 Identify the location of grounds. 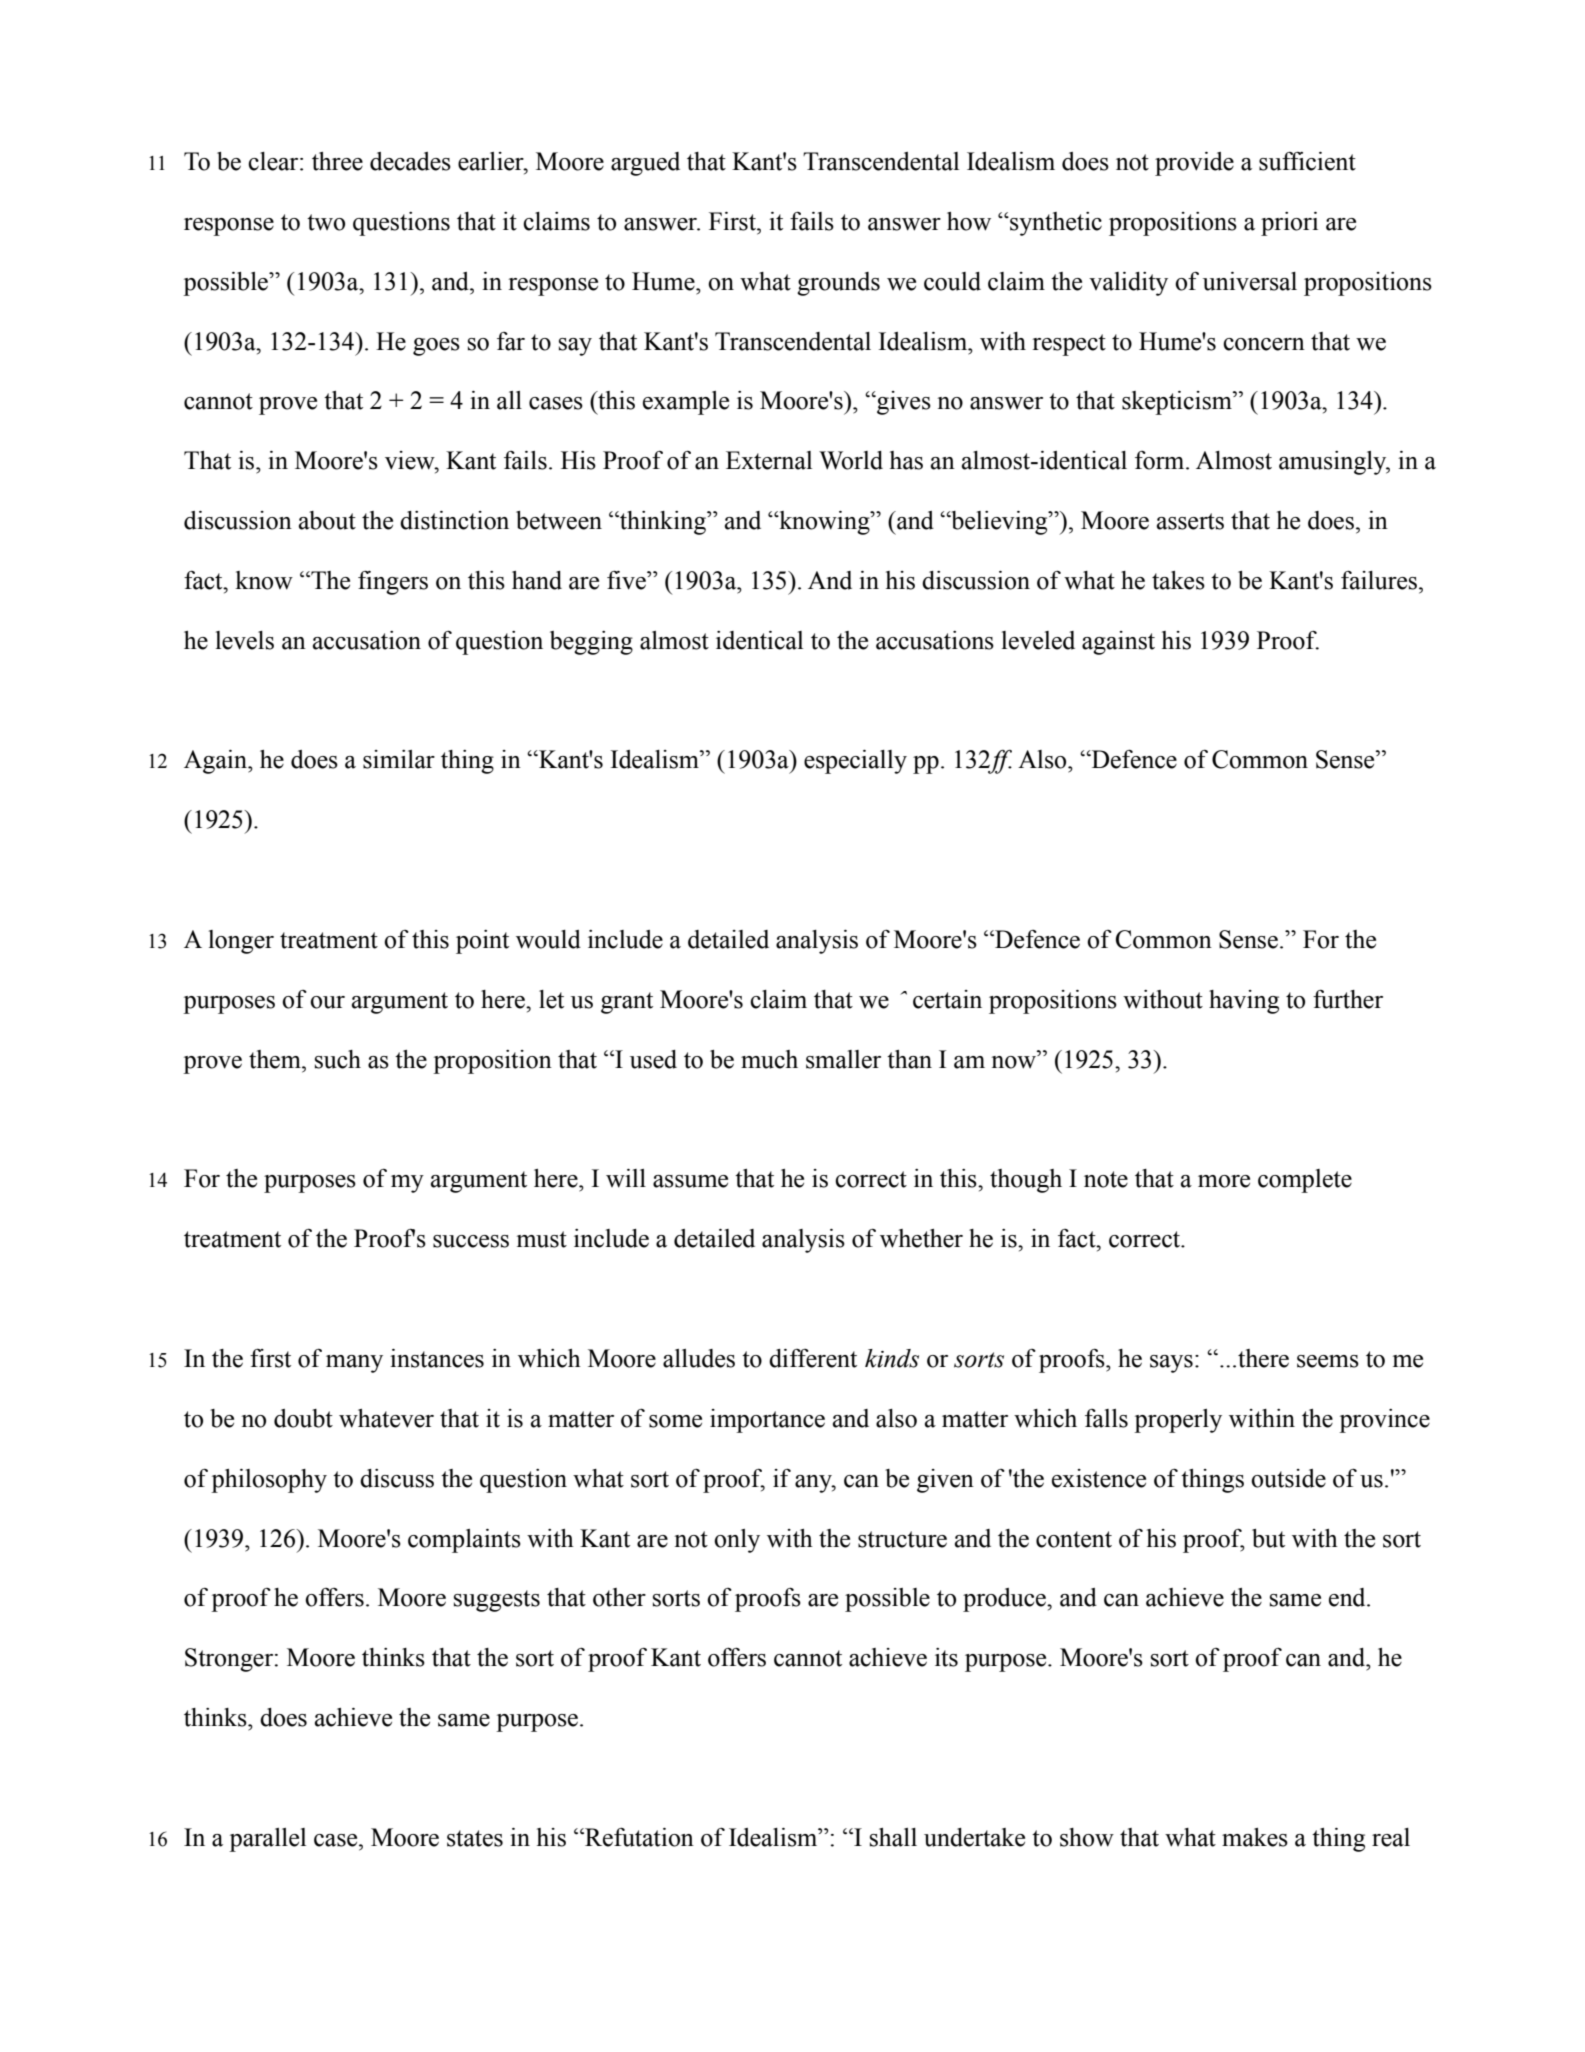
(838, 284).
